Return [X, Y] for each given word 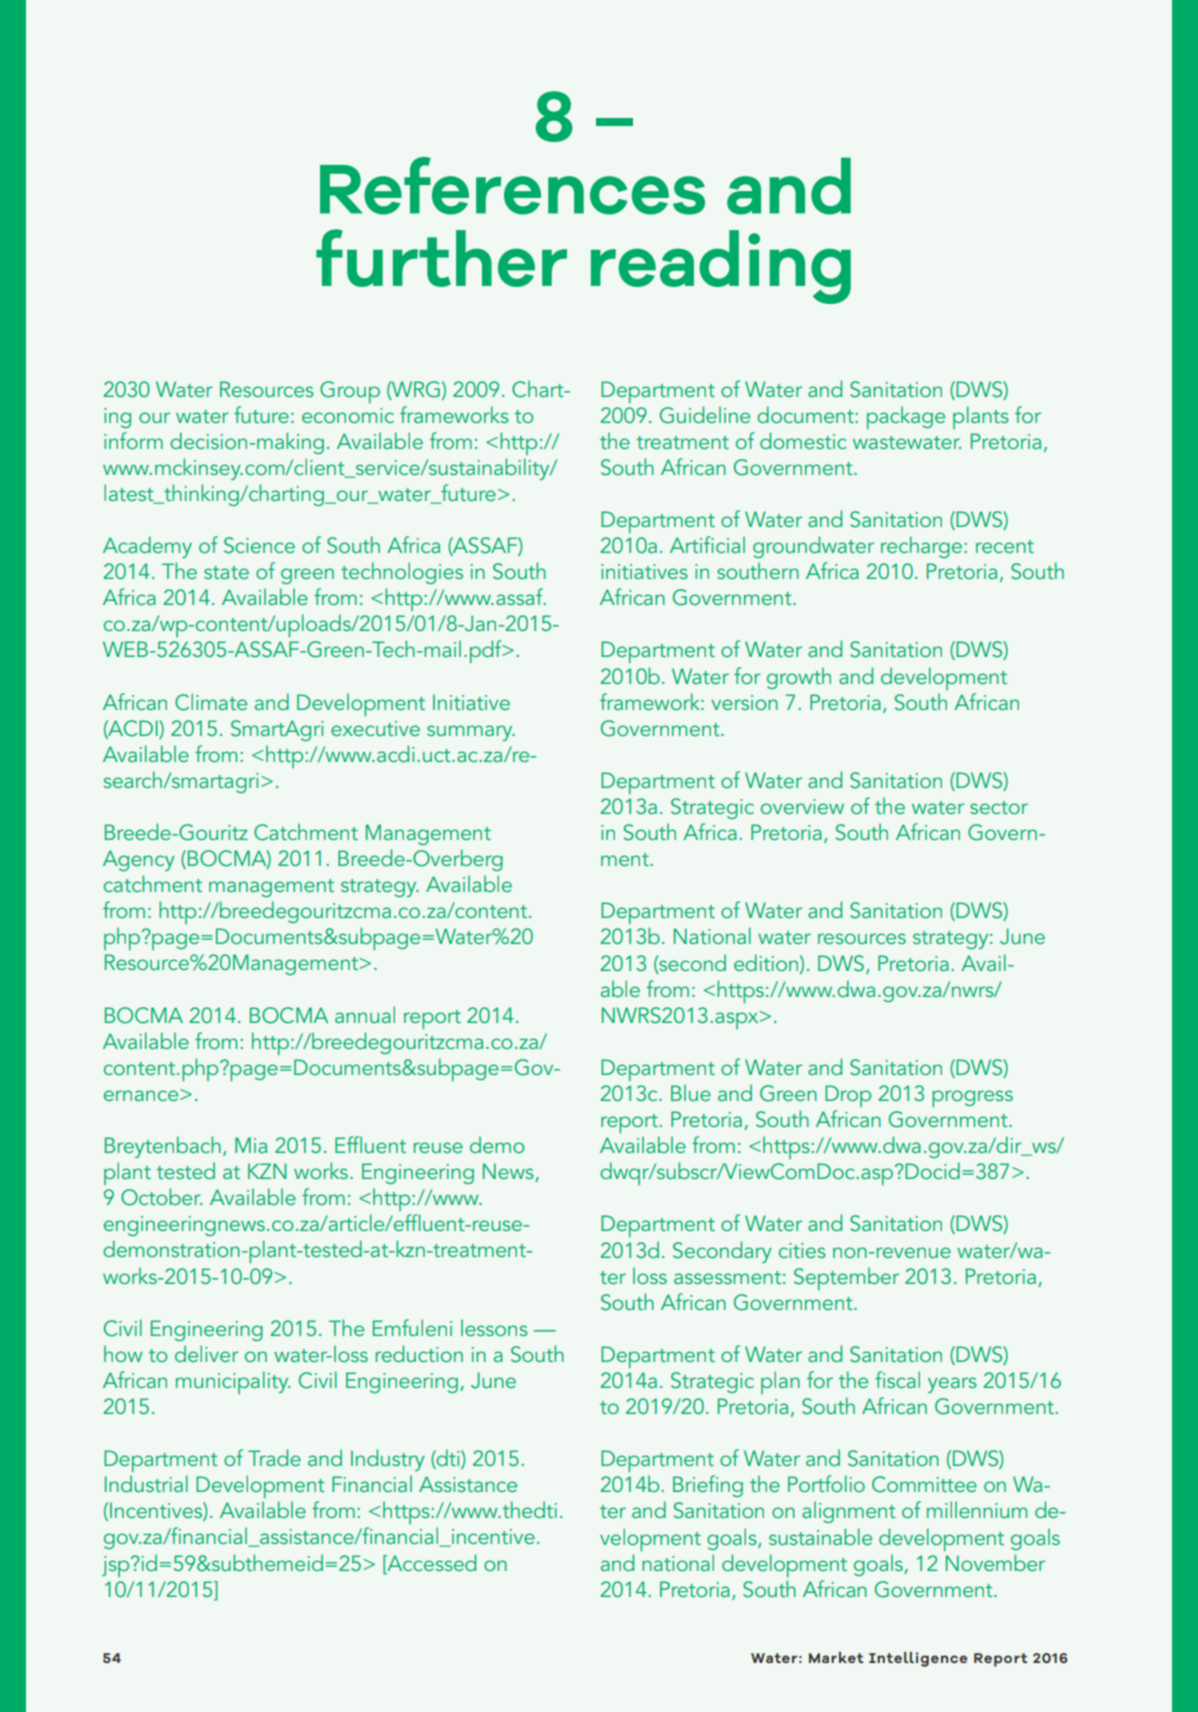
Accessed [430, 1562]
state [226, 572]
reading [721, 267]
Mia [251, 1145]
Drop [848, 1096]
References [512, 186]
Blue [691, 1092]
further [441, 258]
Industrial [146, 1483]
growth [799, 678]
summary [471, 733]
